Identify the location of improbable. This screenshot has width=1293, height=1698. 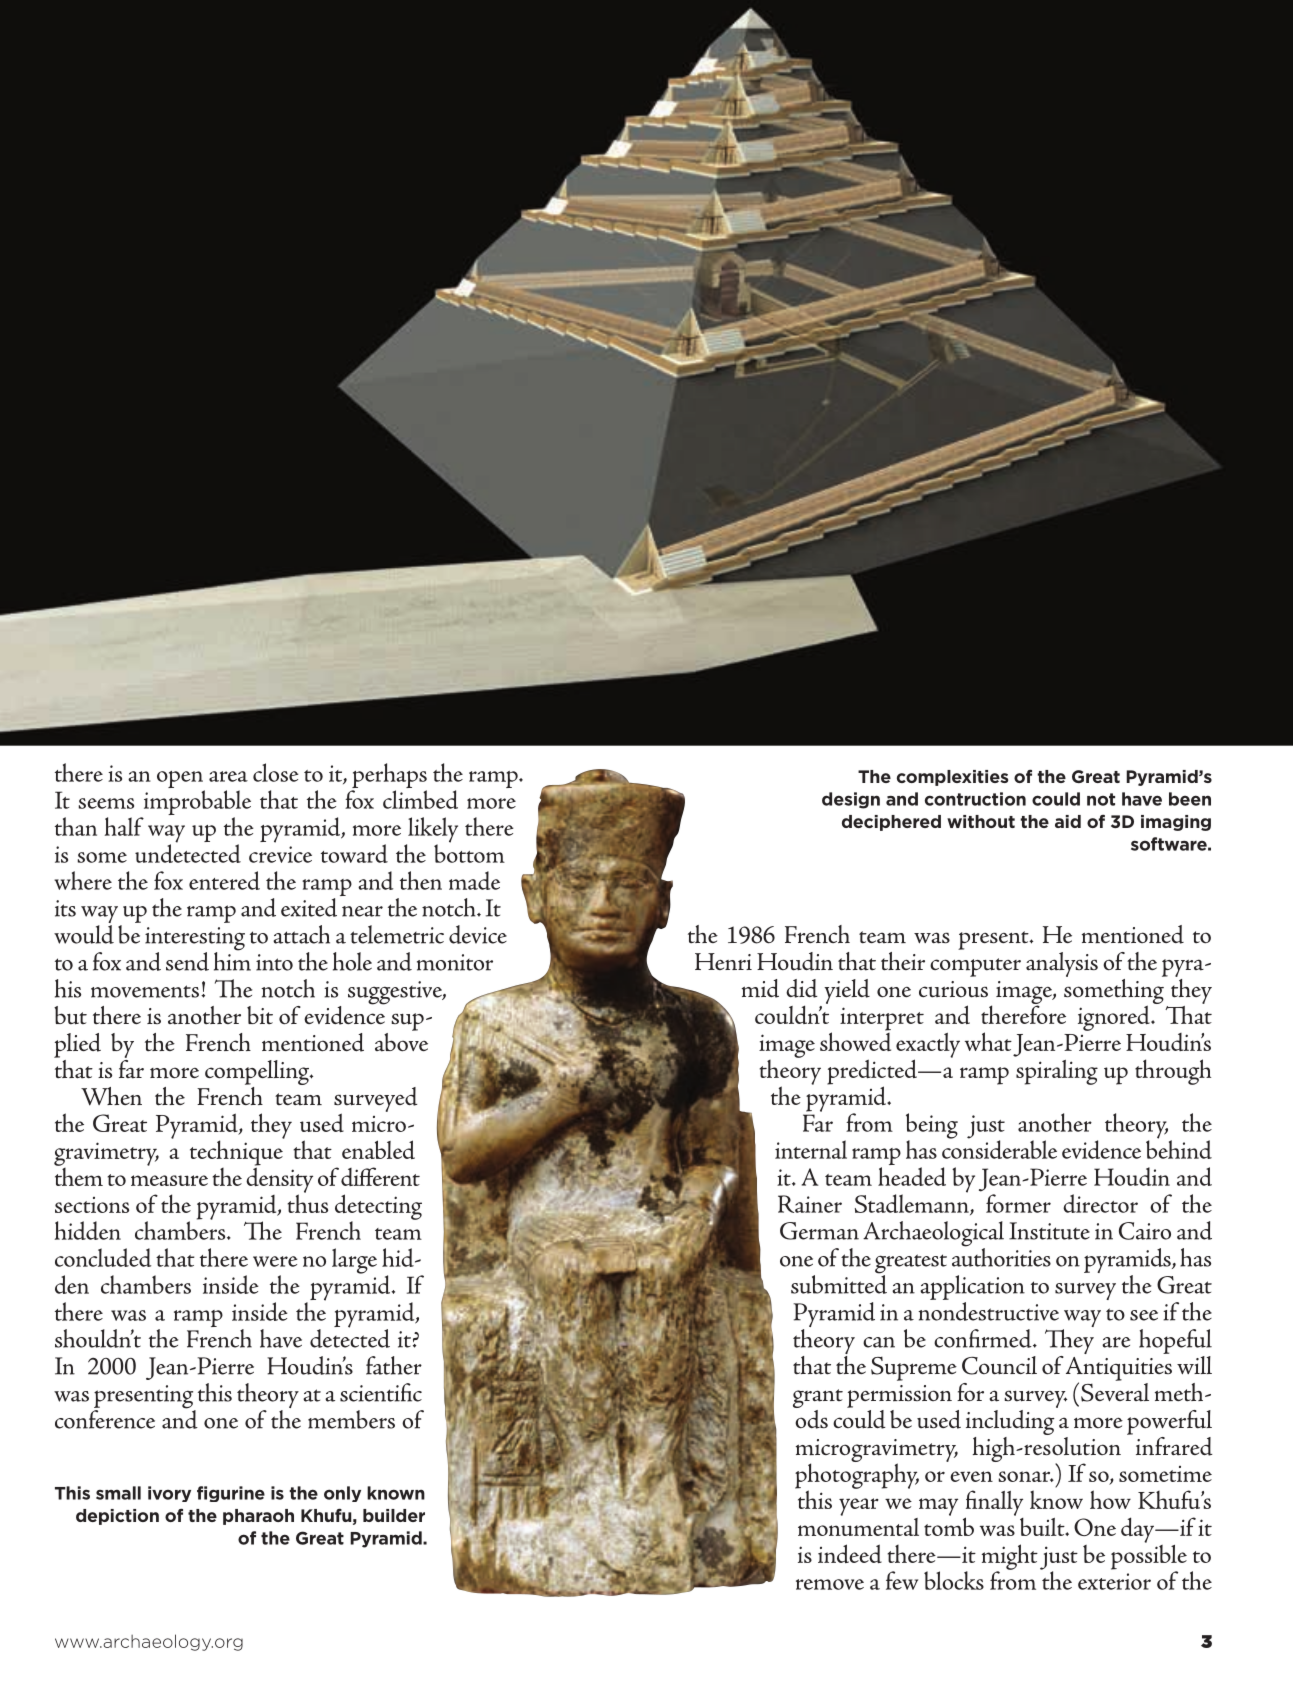
(196, 804).
